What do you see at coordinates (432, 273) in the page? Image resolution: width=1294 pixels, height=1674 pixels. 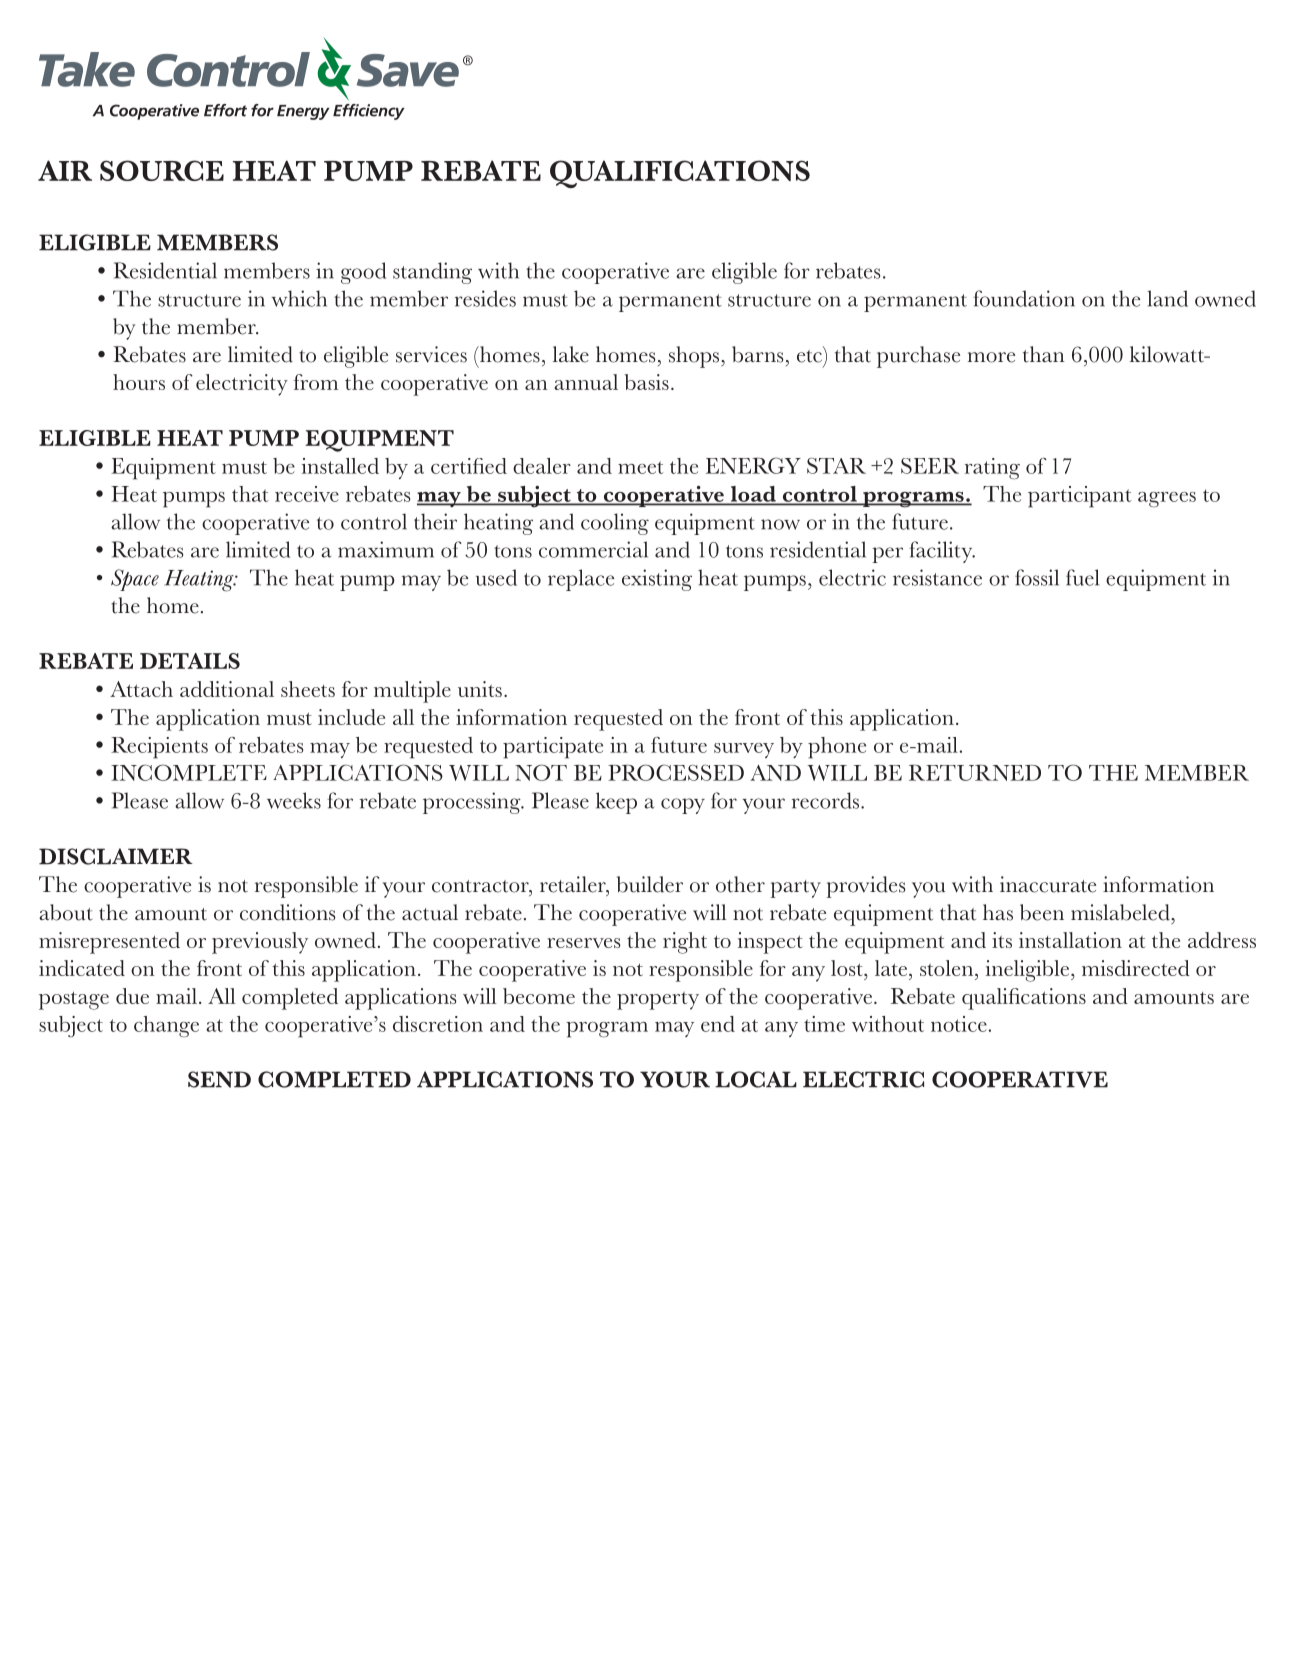 I see `standing` at bounding box center [432, 273].
